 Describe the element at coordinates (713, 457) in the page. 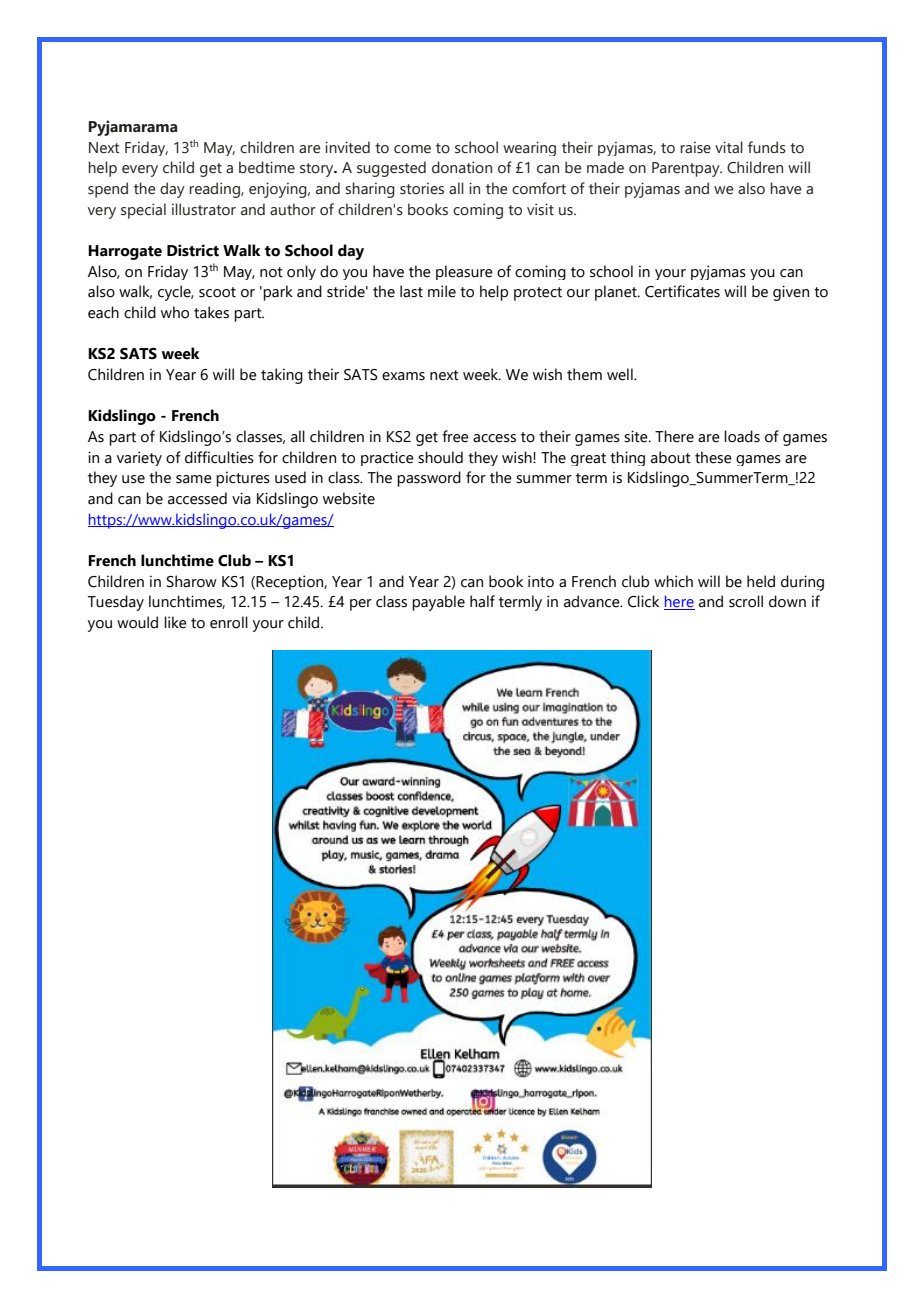

I see `these` at that location.
